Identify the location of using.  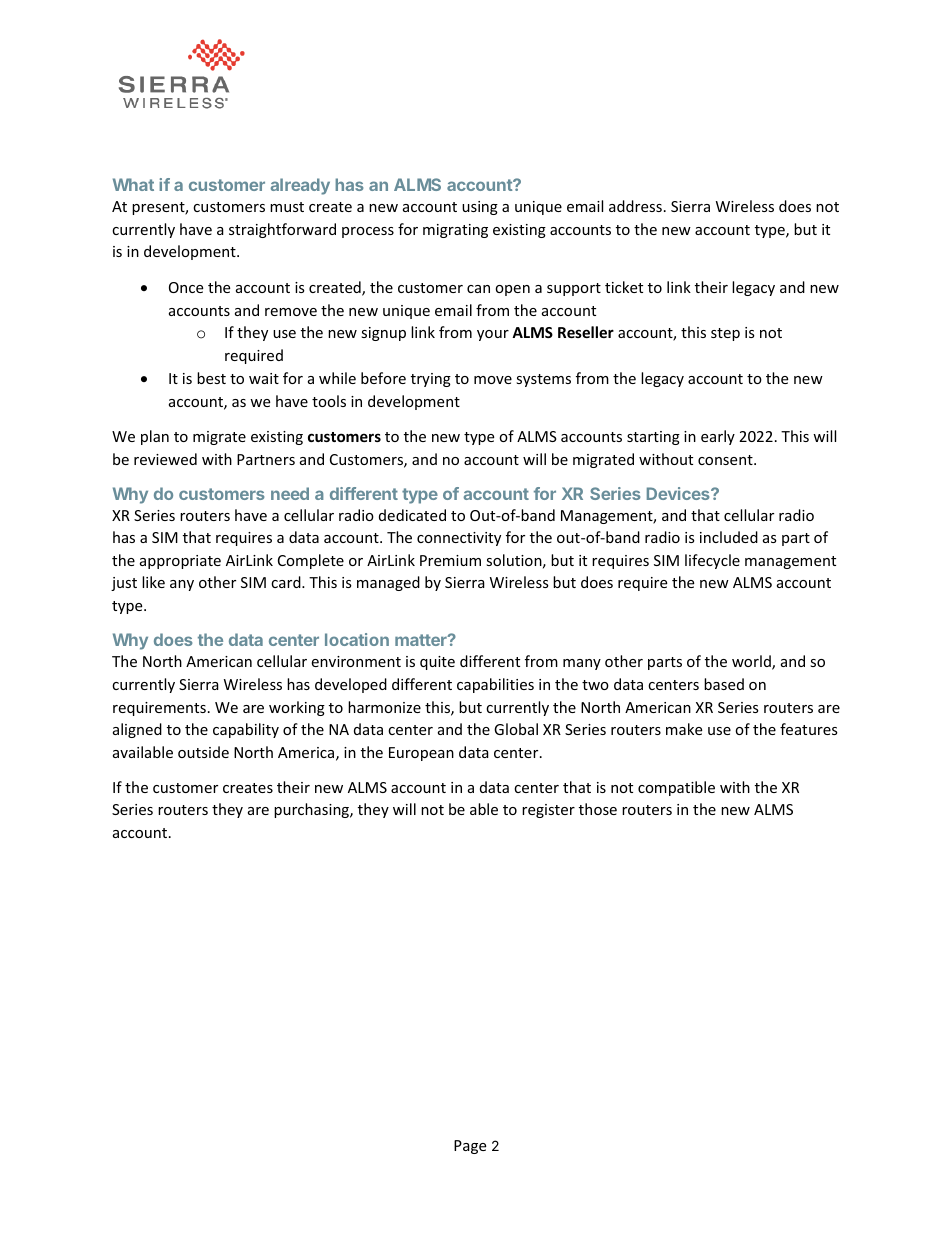
(480, 208).
